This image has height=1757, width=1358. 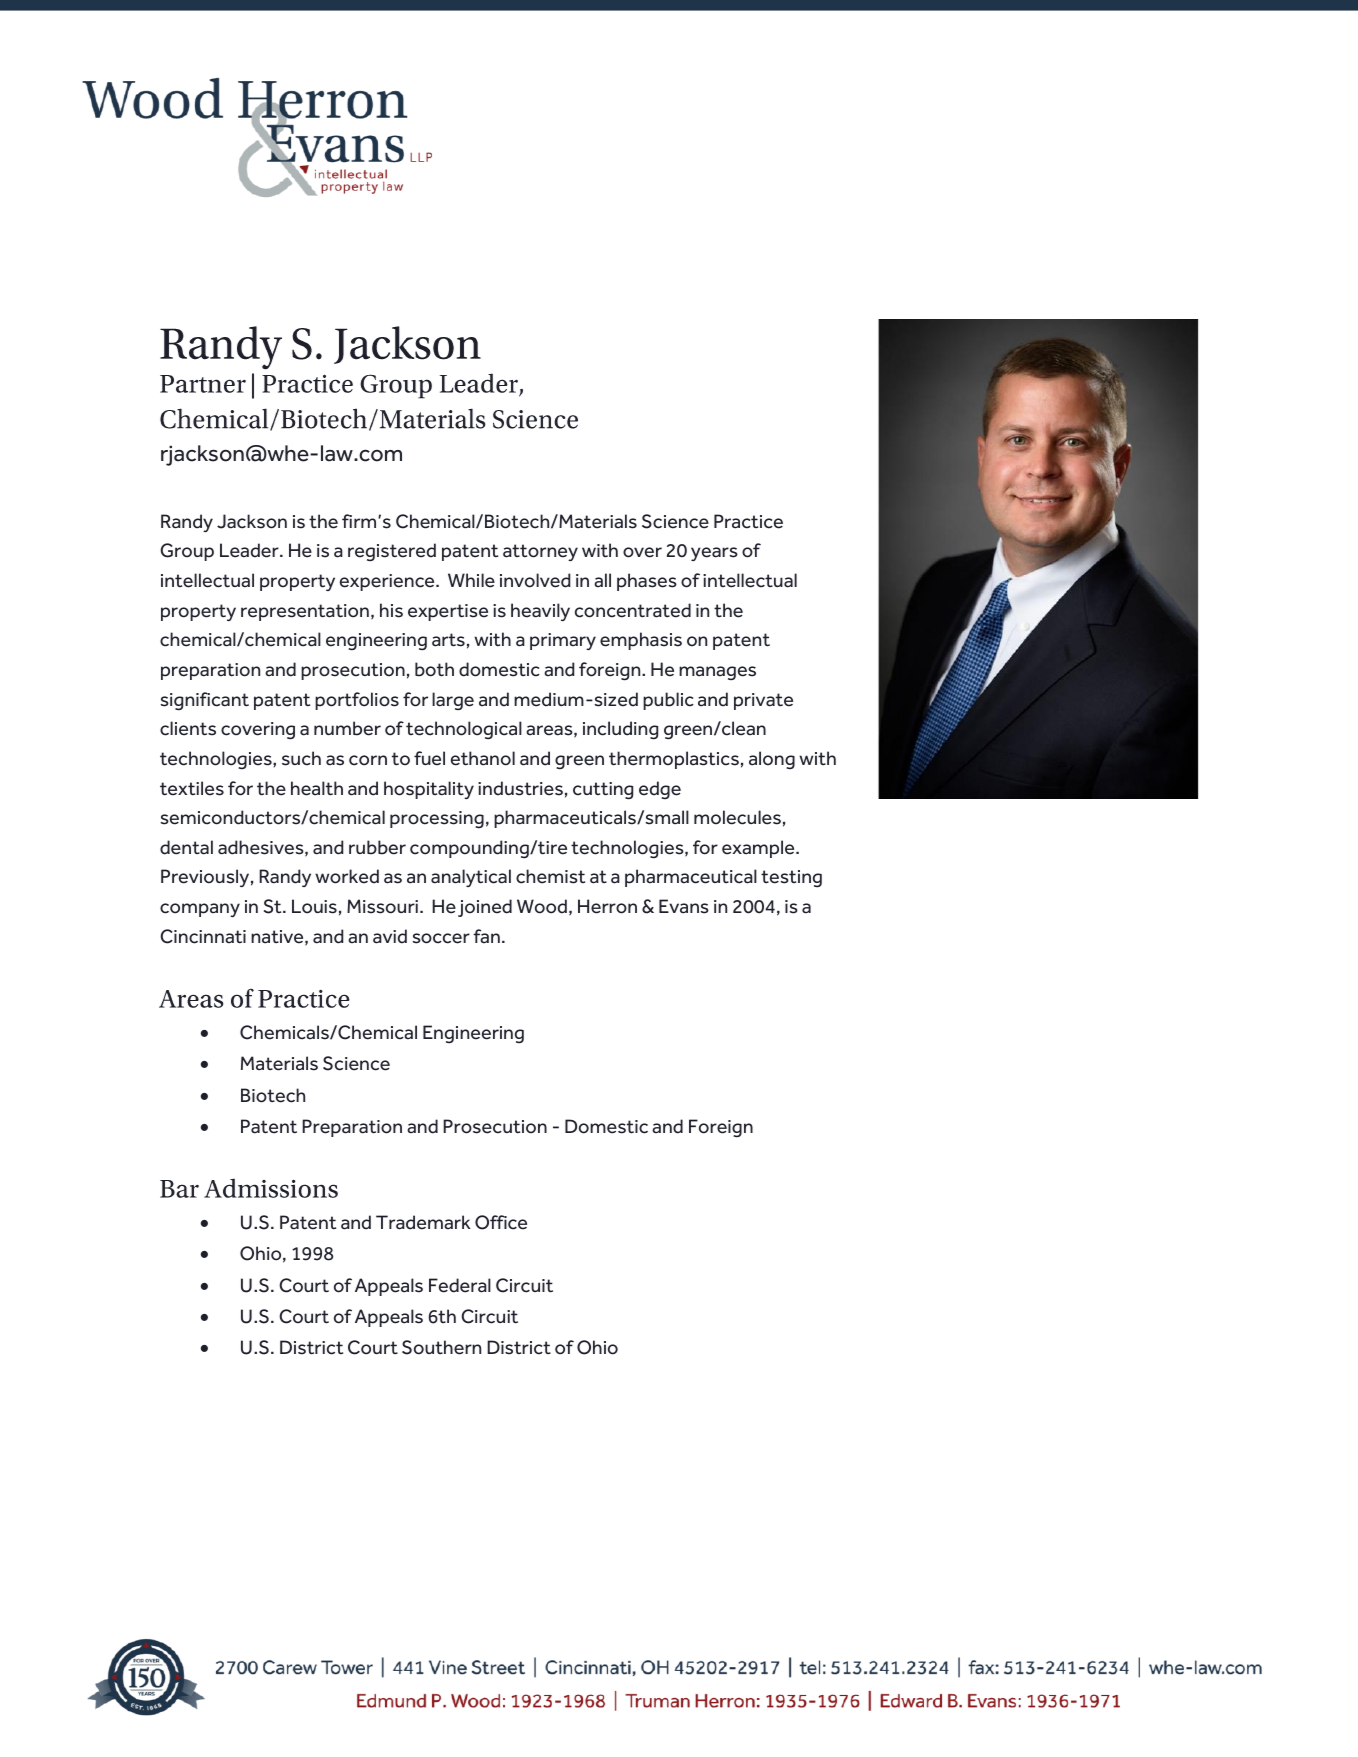 I want to click on attorney, so click(x=540, y=552).
